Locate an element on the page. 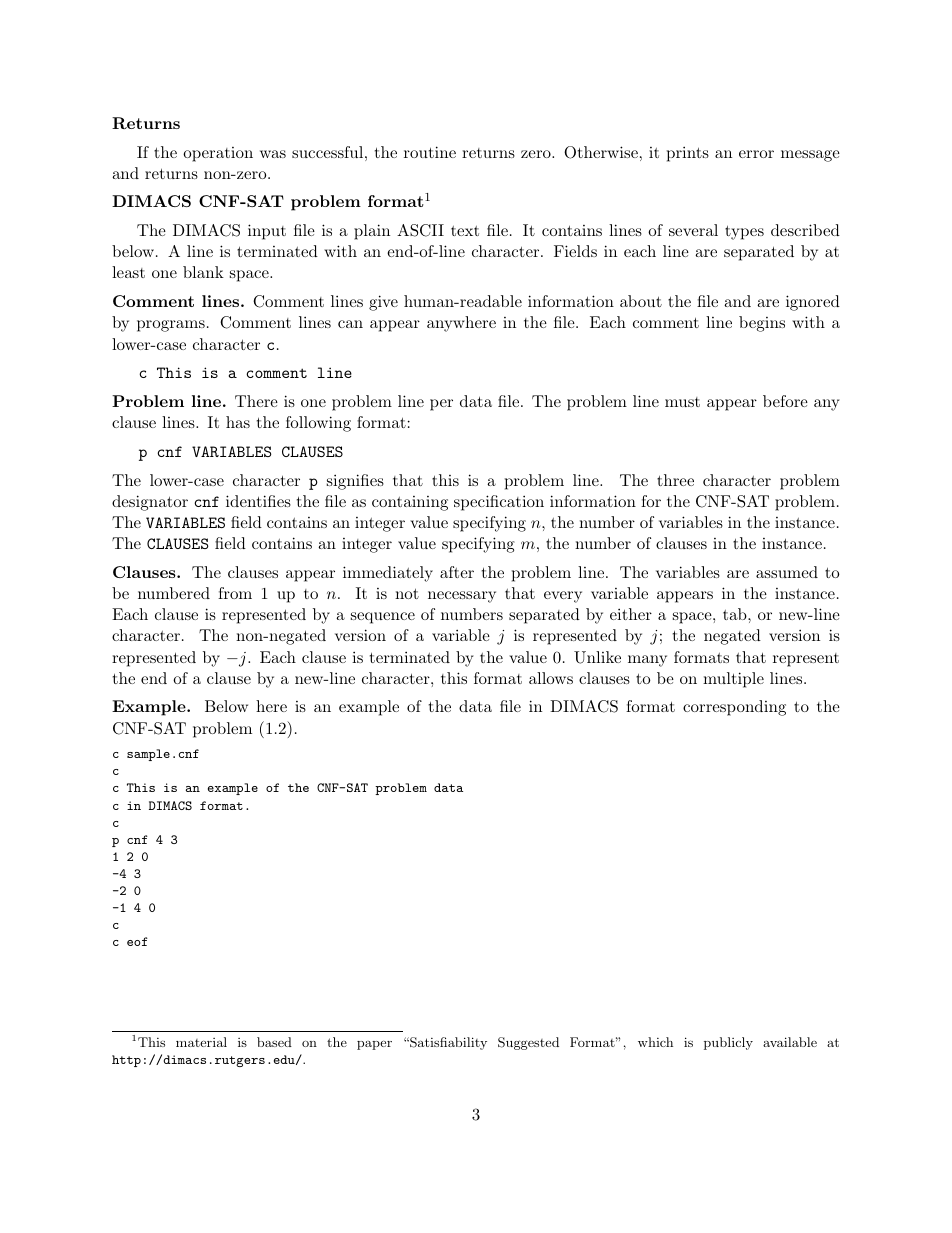  routine is located at coordinates (430, 152).
